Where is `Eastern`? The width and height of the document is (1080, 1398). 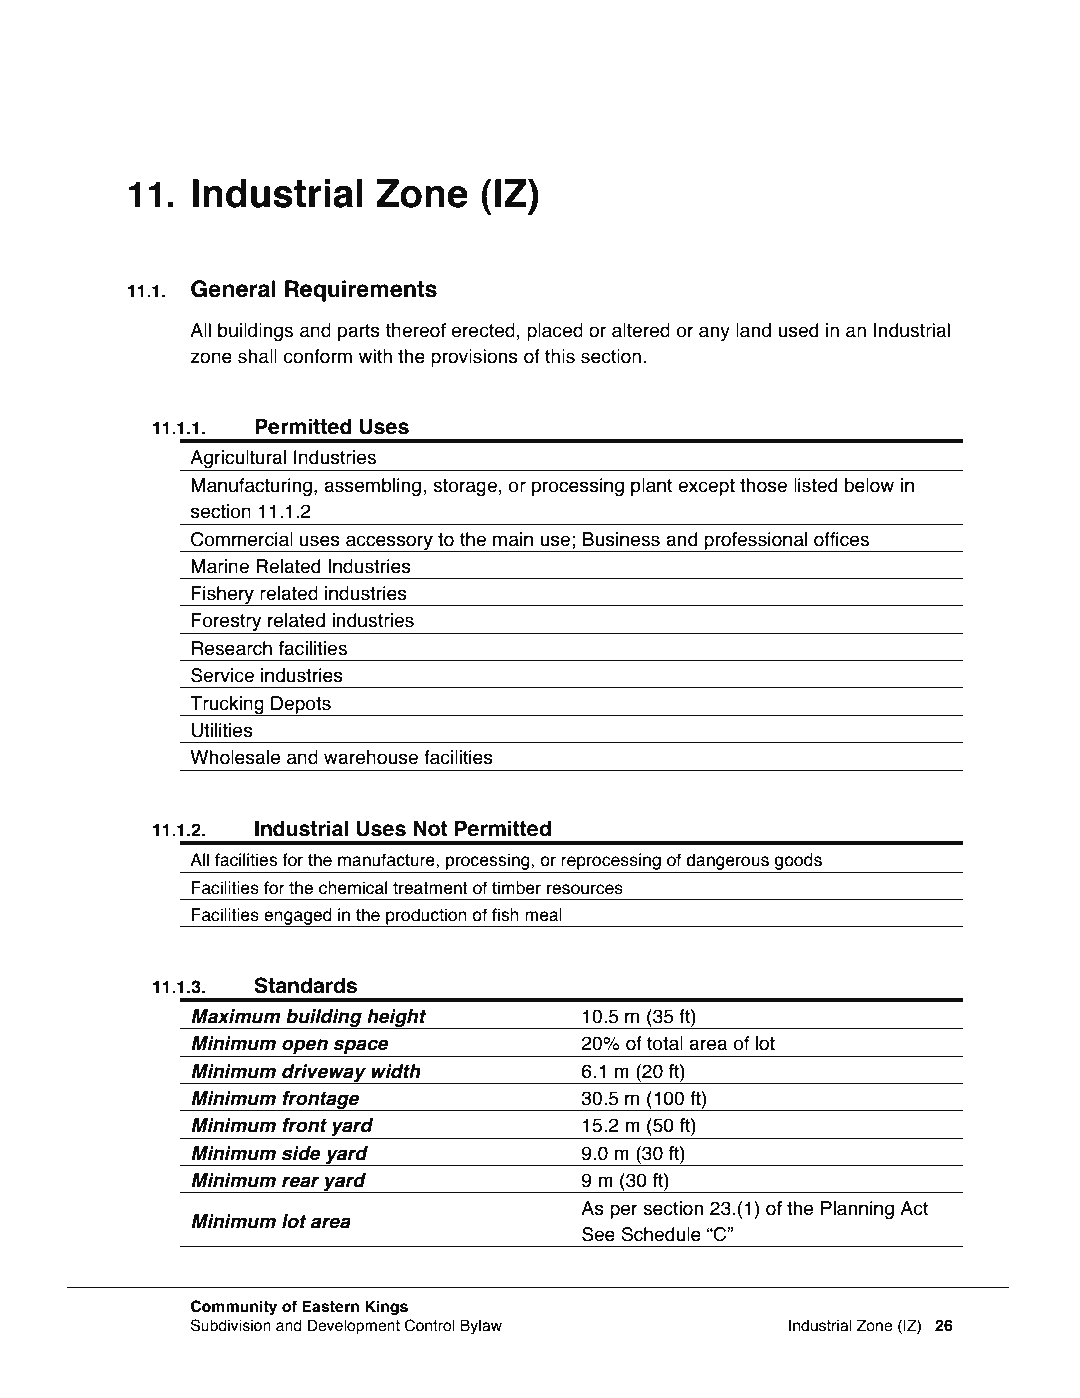 Eastern is located at coordinates (330, 1306).
